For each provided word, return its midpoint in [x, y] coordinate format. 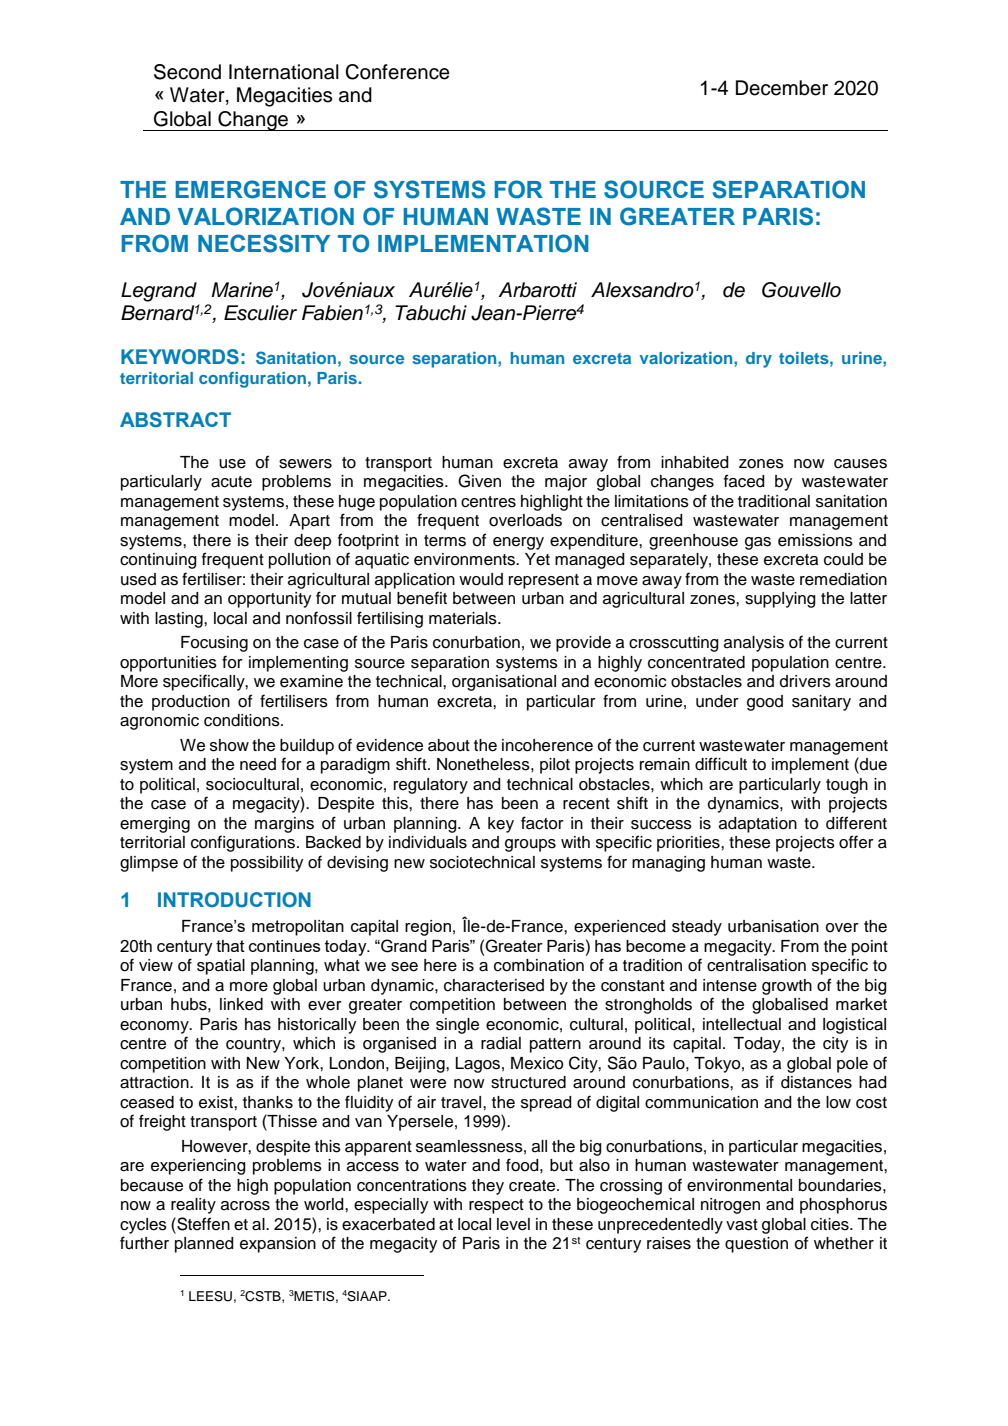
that [230, 946]
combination [539, 965]
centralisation [756, 965]
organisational [504, 683]
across [245, 1206]
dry [759, 360]
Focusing [214, 644]
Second [187, 72]
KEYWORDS [180, 357]
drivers [805, 681]
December [782, 88]
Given [479, 481]
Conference [397, 72]
